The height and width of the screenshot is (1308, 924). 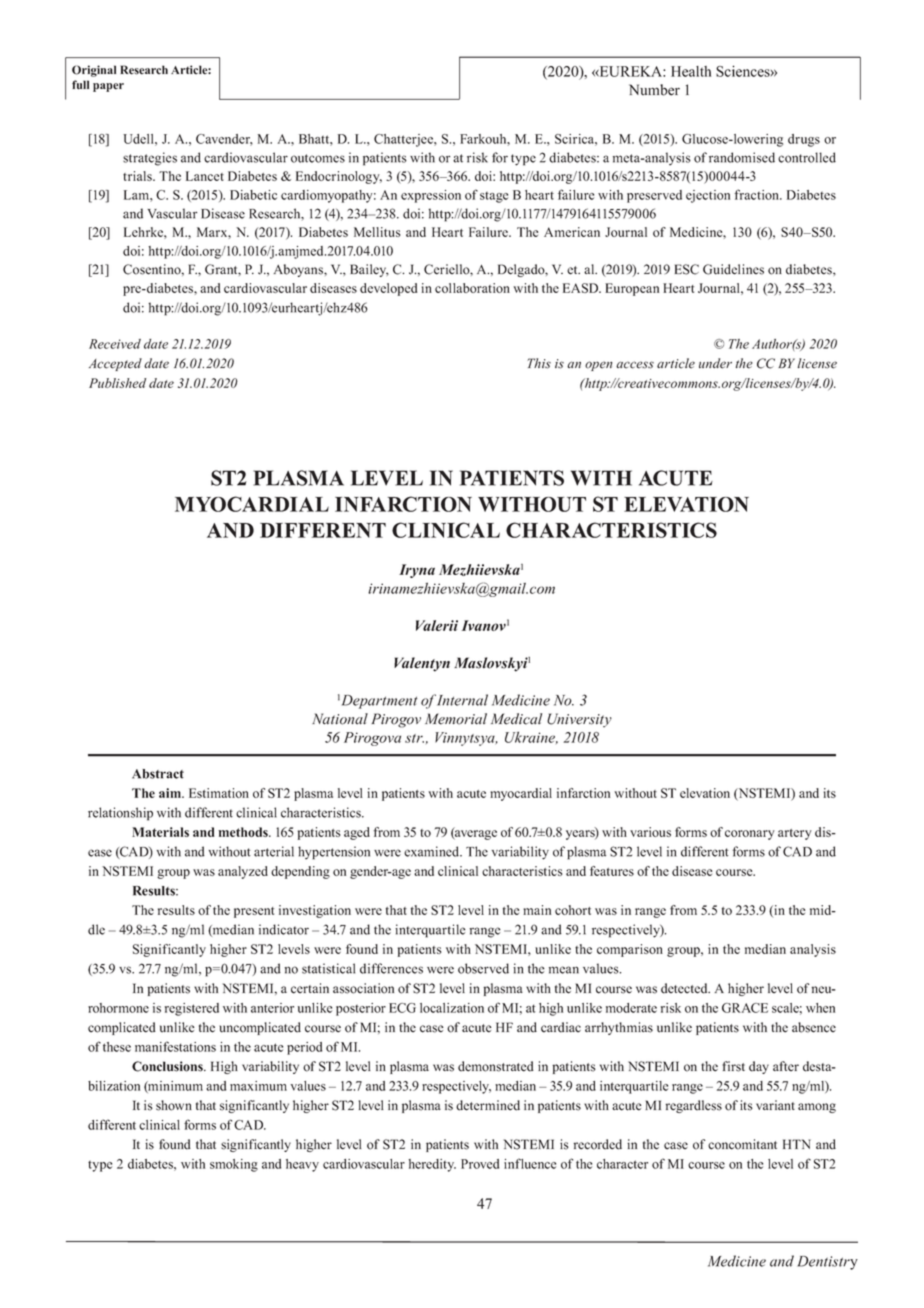 What do you see at coordinates (742, 157) in the screenshot?
I see `randomised` at bounding box center [742, 157].
